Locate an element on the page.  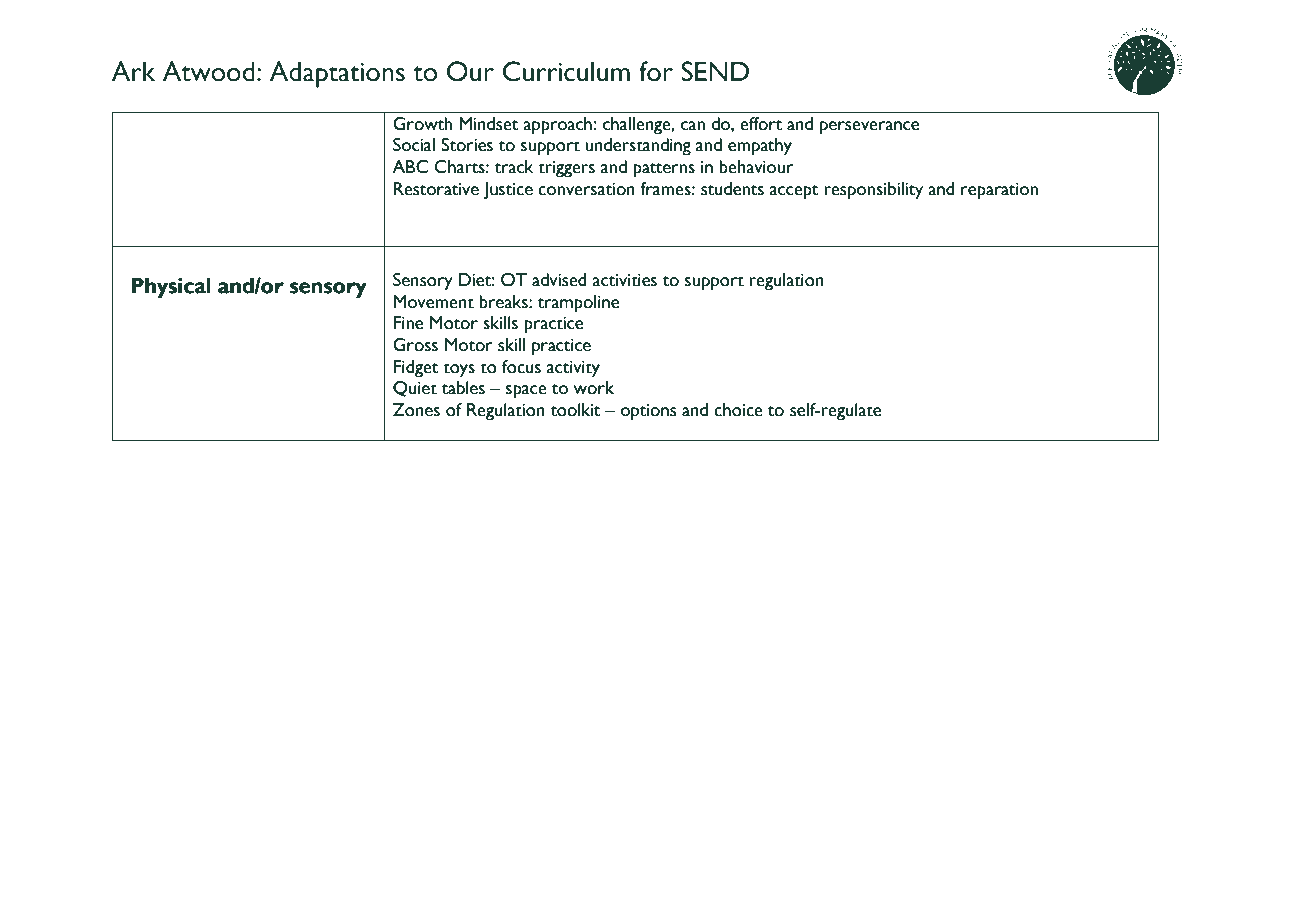
Physical is located at coordinates (171, 287).
